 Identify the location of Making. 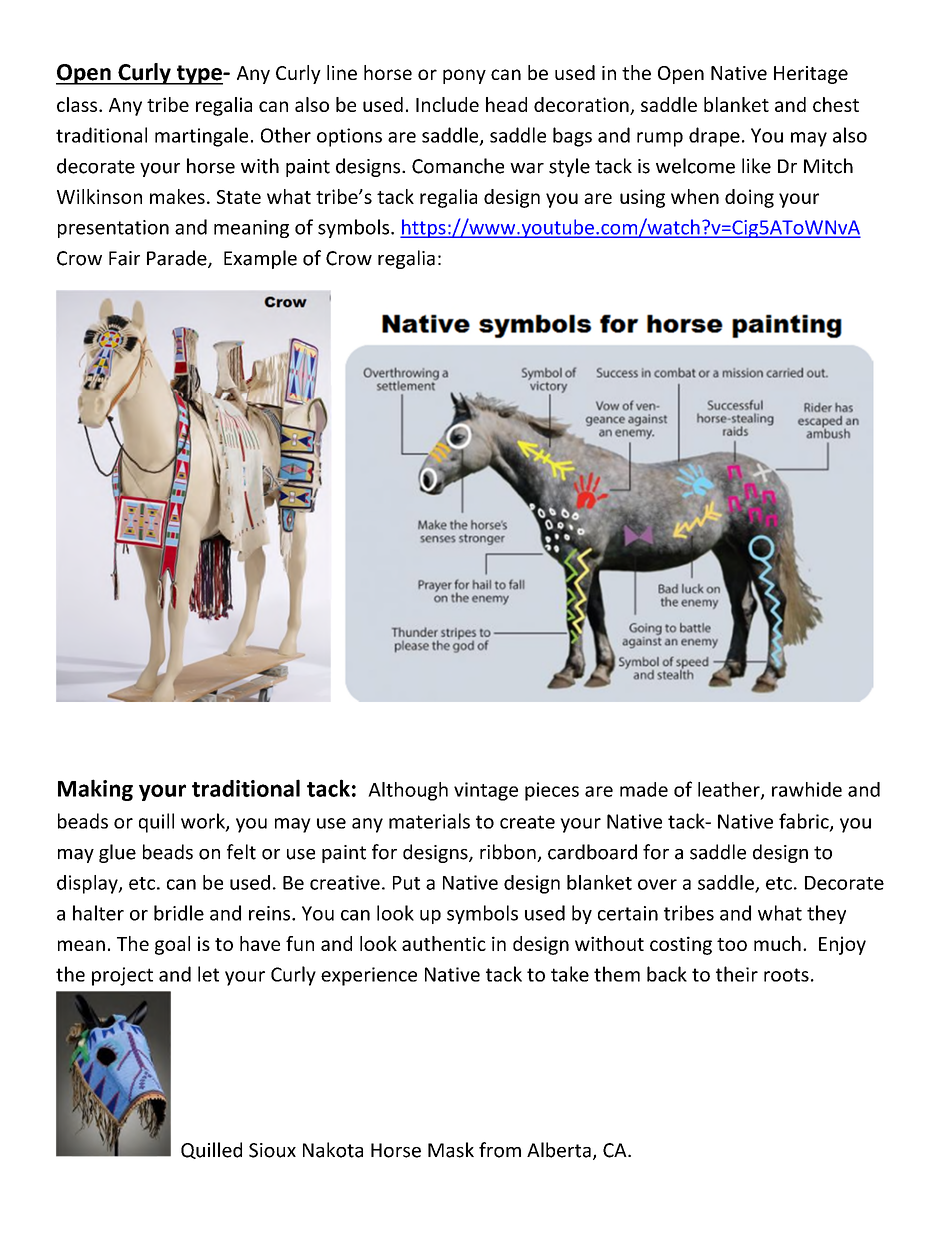
(95, 790).
